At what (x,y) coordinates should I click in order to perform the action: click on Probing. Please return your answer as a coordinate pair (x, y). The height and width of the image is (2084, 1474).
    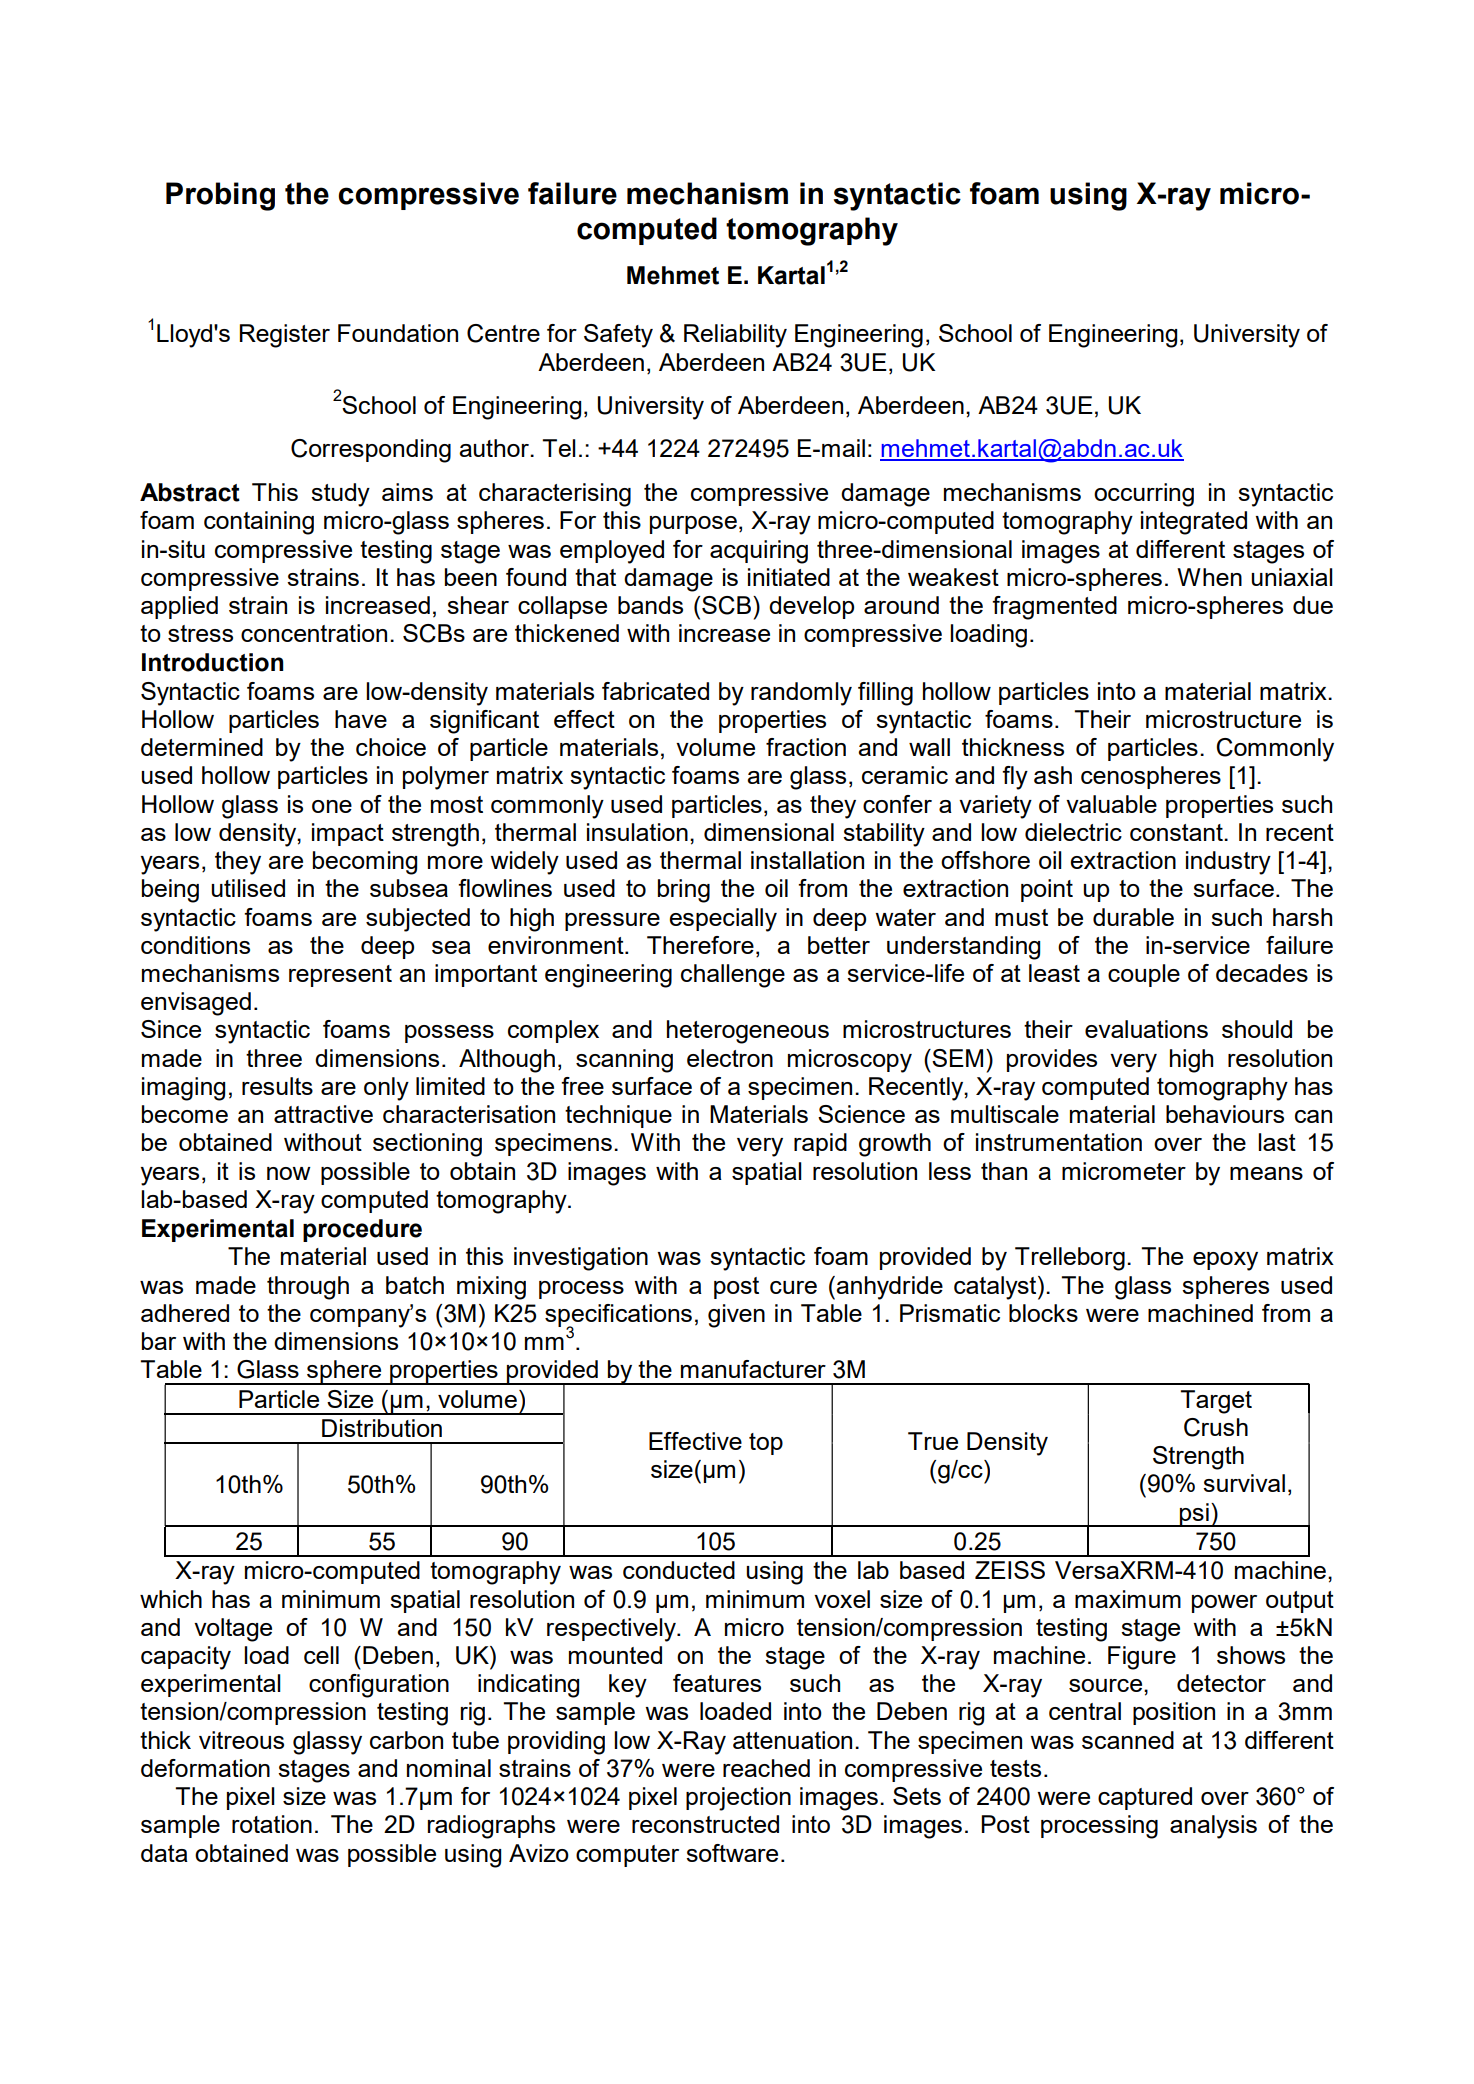
    Looking at the image, I should click on (220, 196).
